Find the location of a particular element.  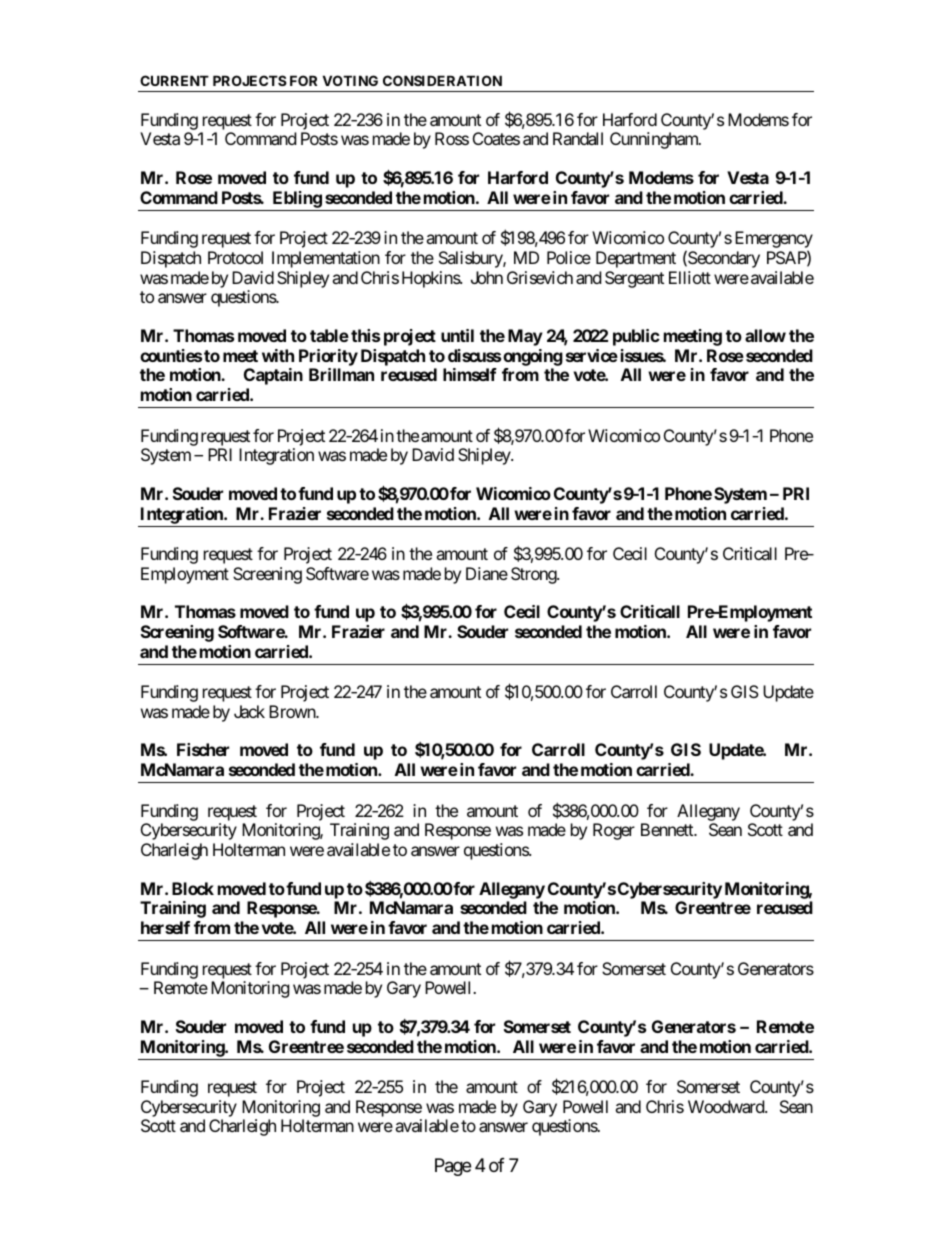

Strong is located at coordinates (534, 575).
